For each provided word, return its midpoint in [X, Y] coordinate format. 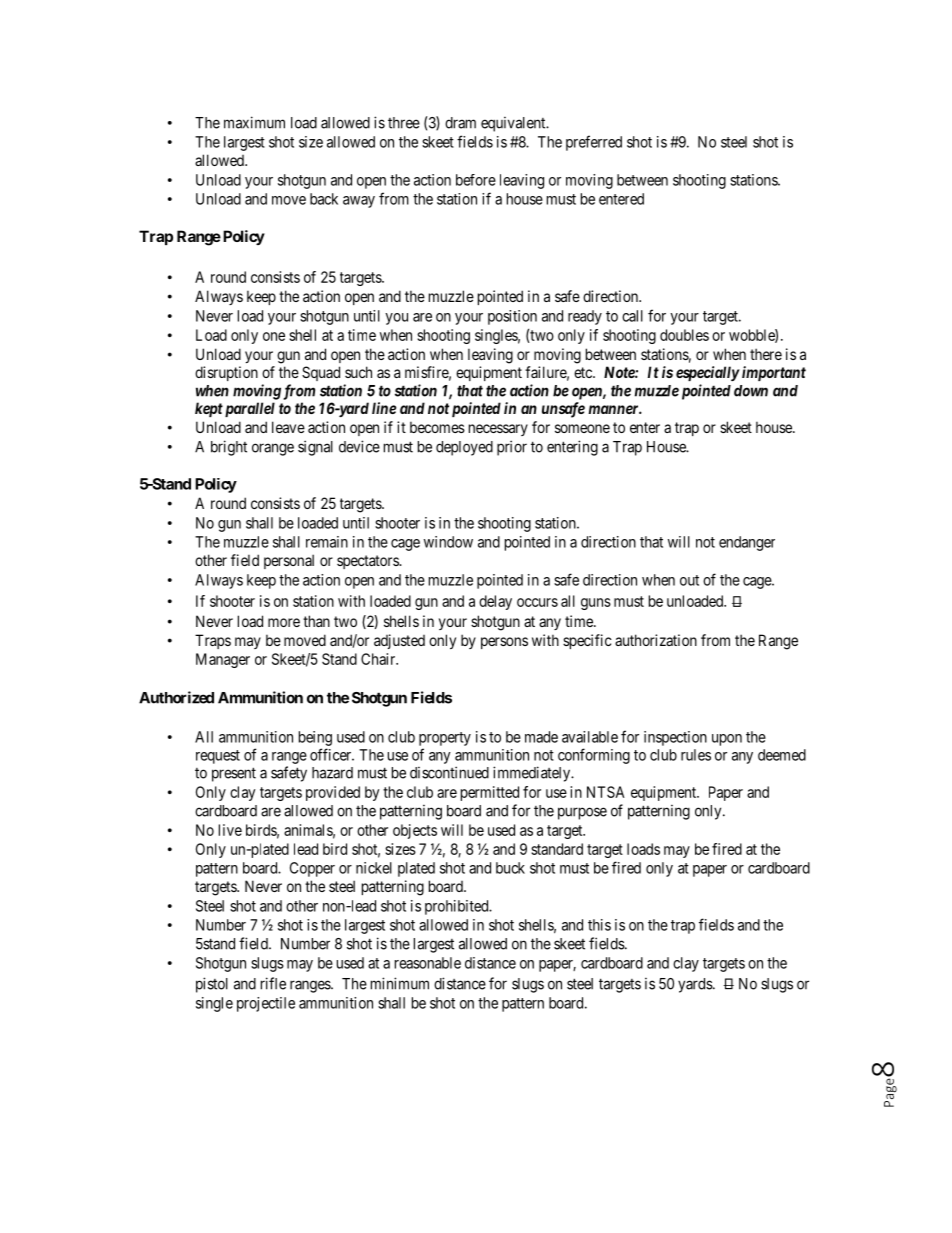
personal [289, 561]
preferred [594, 143]
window [448, 542]
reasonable [428, 963]
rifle [273, 983]
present [234, 774]
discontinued [449, 772]
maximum [254, 122]
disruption [226, 373]
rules [696, 755]
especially [708, 373]
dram [460, 123]
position [512, 317]
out [689, 580]
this [599, 925]
